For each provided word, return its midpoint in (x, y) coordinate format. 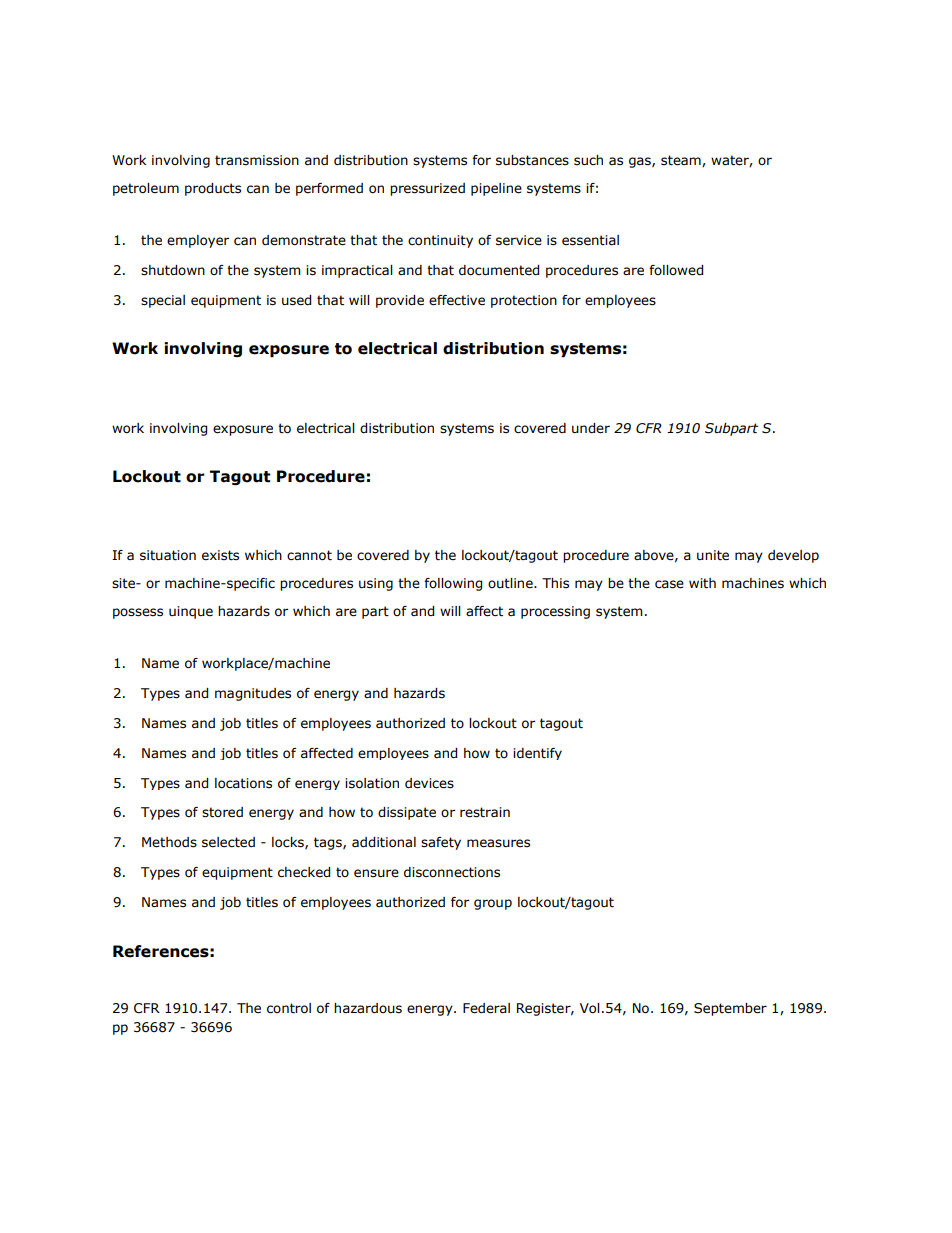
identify (537, 754)
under (591, 428)
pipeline (496, 189)
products (213, 189)
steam (682, 161)
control (289, 1008)
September (730, 1009)
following (453, 584)
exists (220, 555)
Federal (486, 1008)
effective (457, 300)
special (163, 301)
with (702, 583)
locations (243, 783)
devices (429, 783)
